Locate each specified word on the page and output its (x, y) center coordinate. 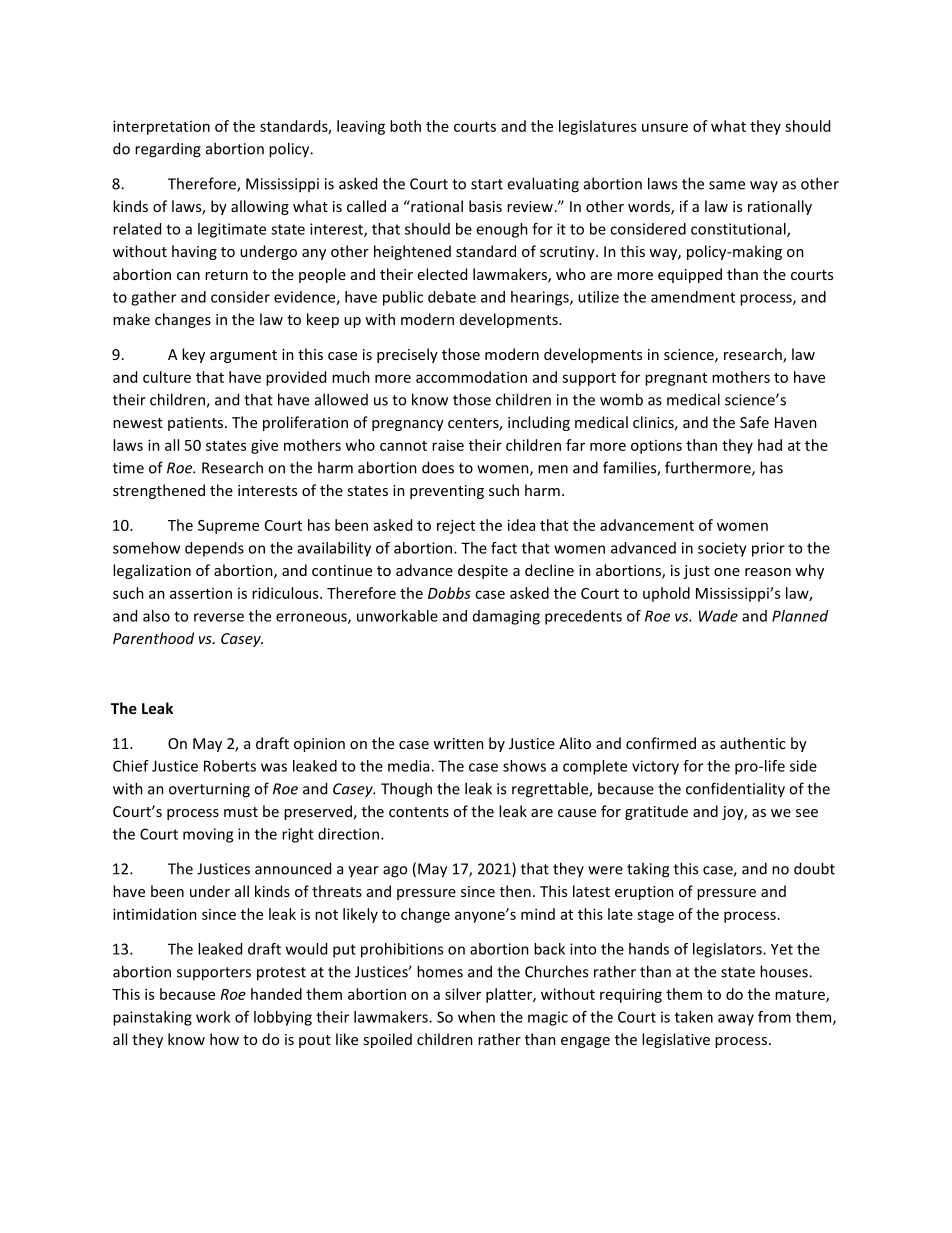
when (476, 1017)
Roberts (230, 766)
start (487, 184)
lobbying (283, 1018)
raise (448, 445)
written (458, 743)
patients (197, 424)
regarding (168, 150)
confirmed (661, 743)
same (727, 185)
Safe (754, 422)
